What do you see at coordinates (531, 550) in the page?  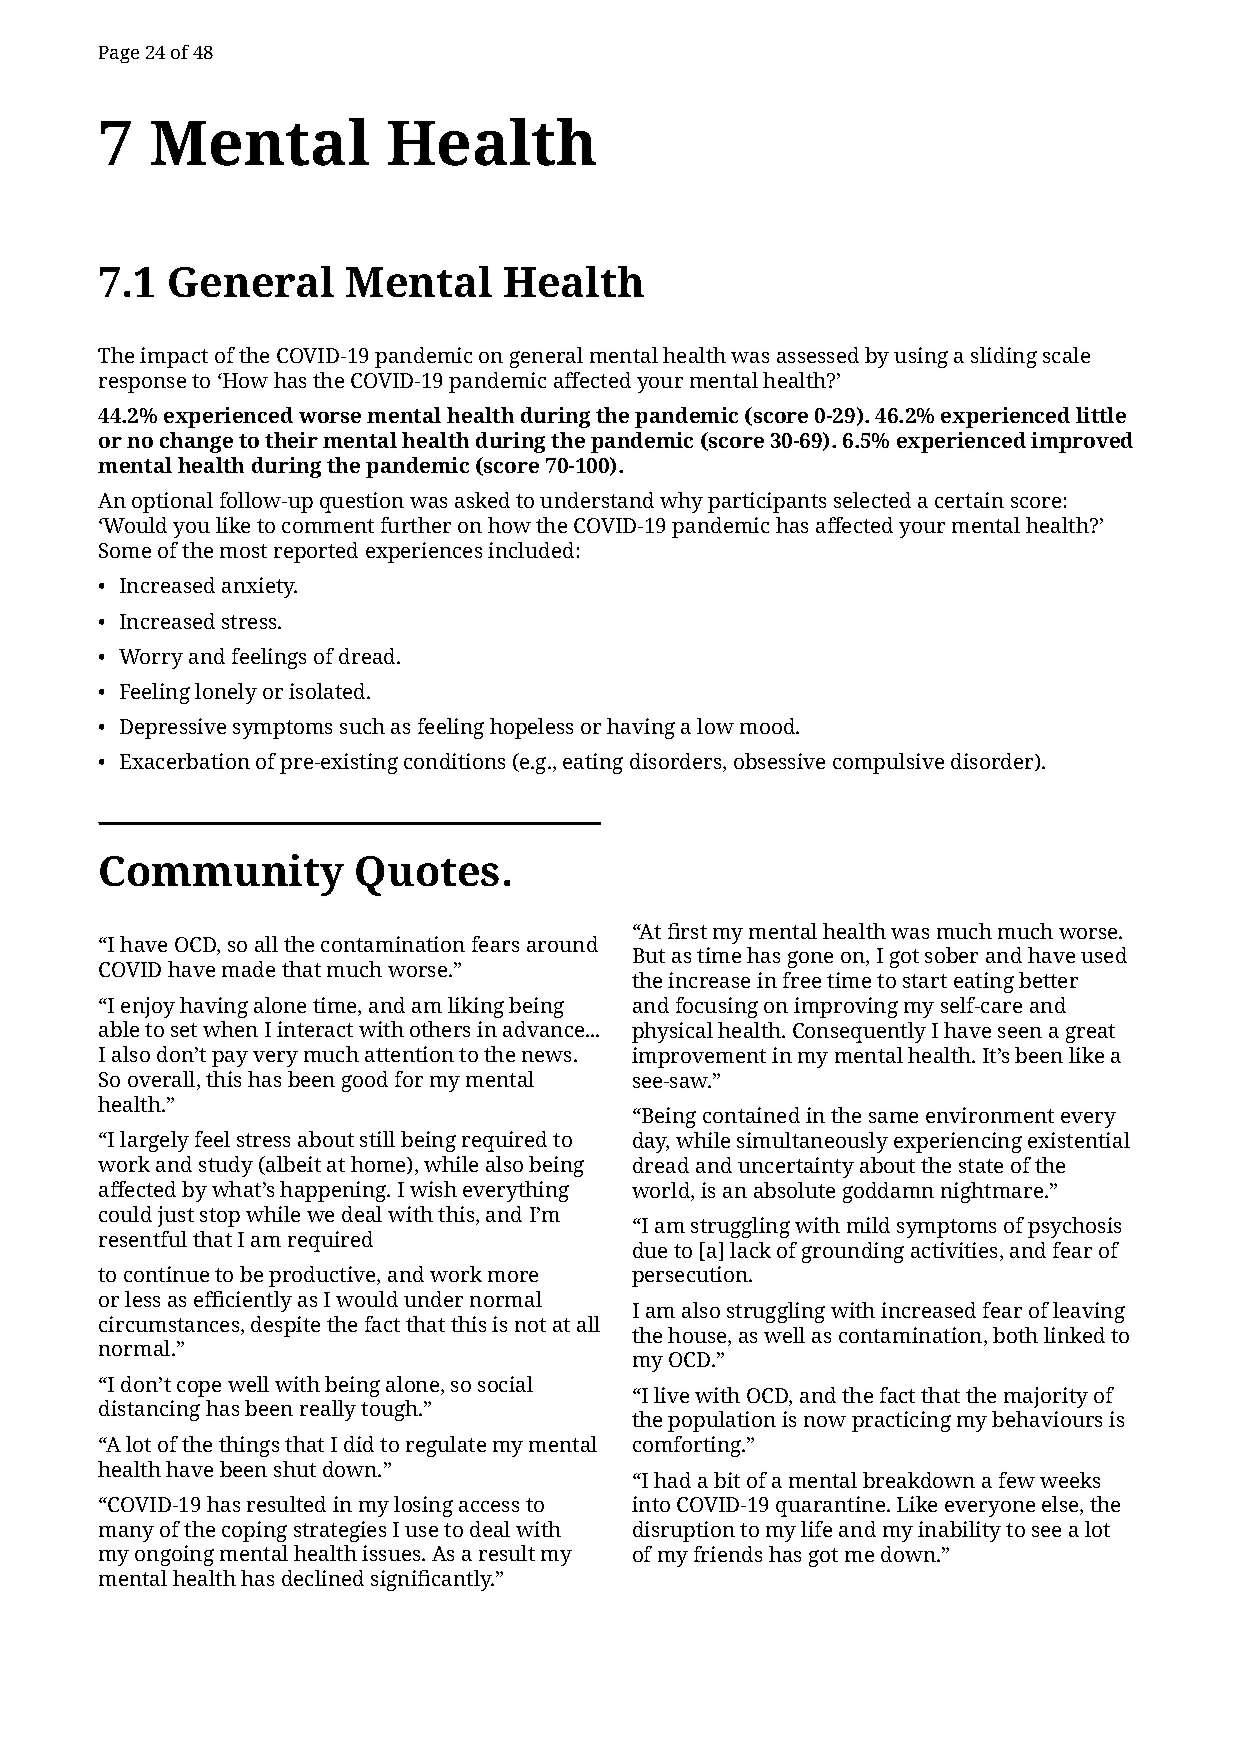 I see `included` at bounding box center [531, 550].
